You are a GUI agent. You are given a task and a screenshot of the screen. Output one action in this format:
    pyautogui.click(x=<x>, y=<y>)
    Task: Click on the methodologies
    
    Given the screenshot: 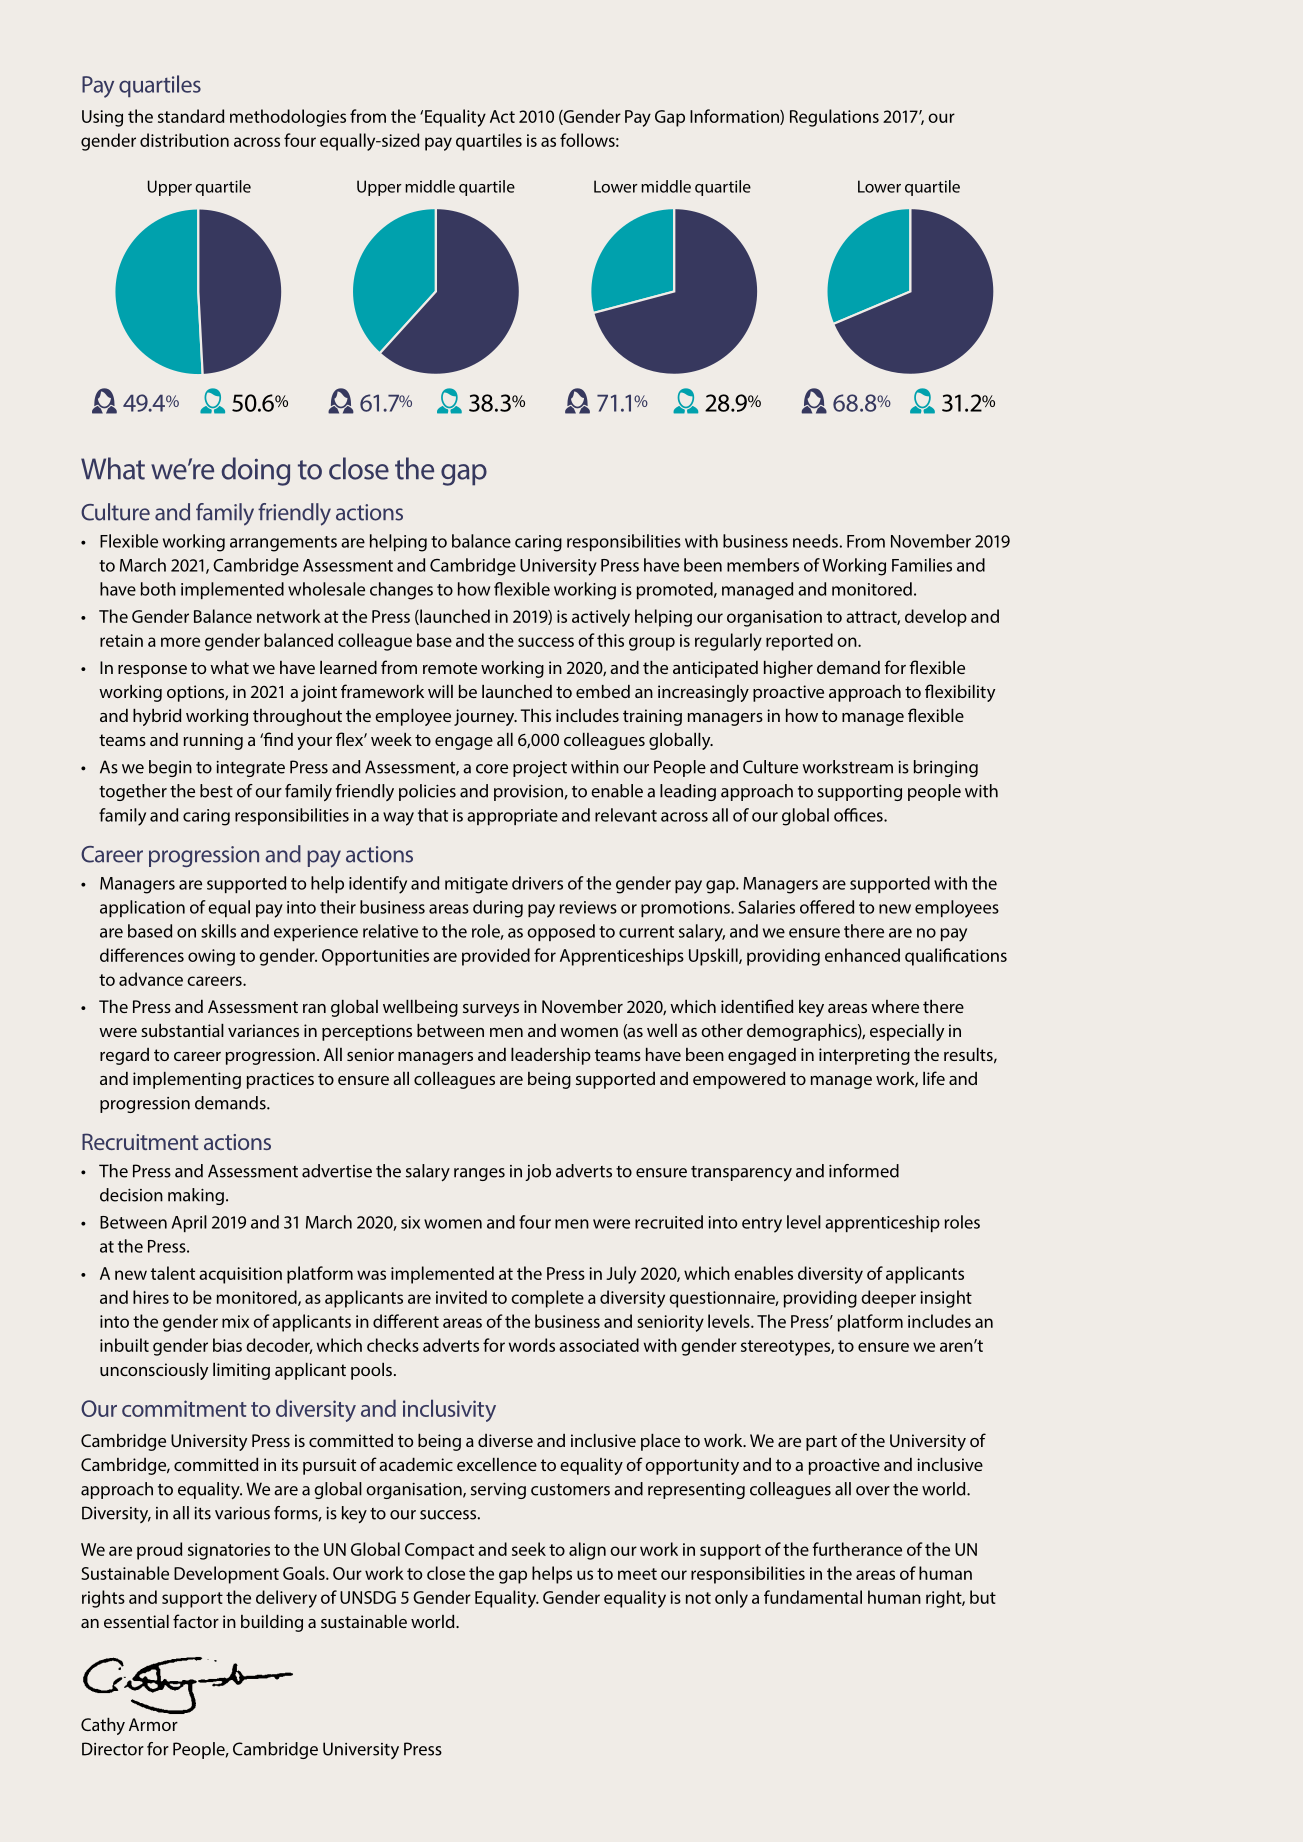 What is the action you would take?
    pyautogui.click(x=288, y=118)
